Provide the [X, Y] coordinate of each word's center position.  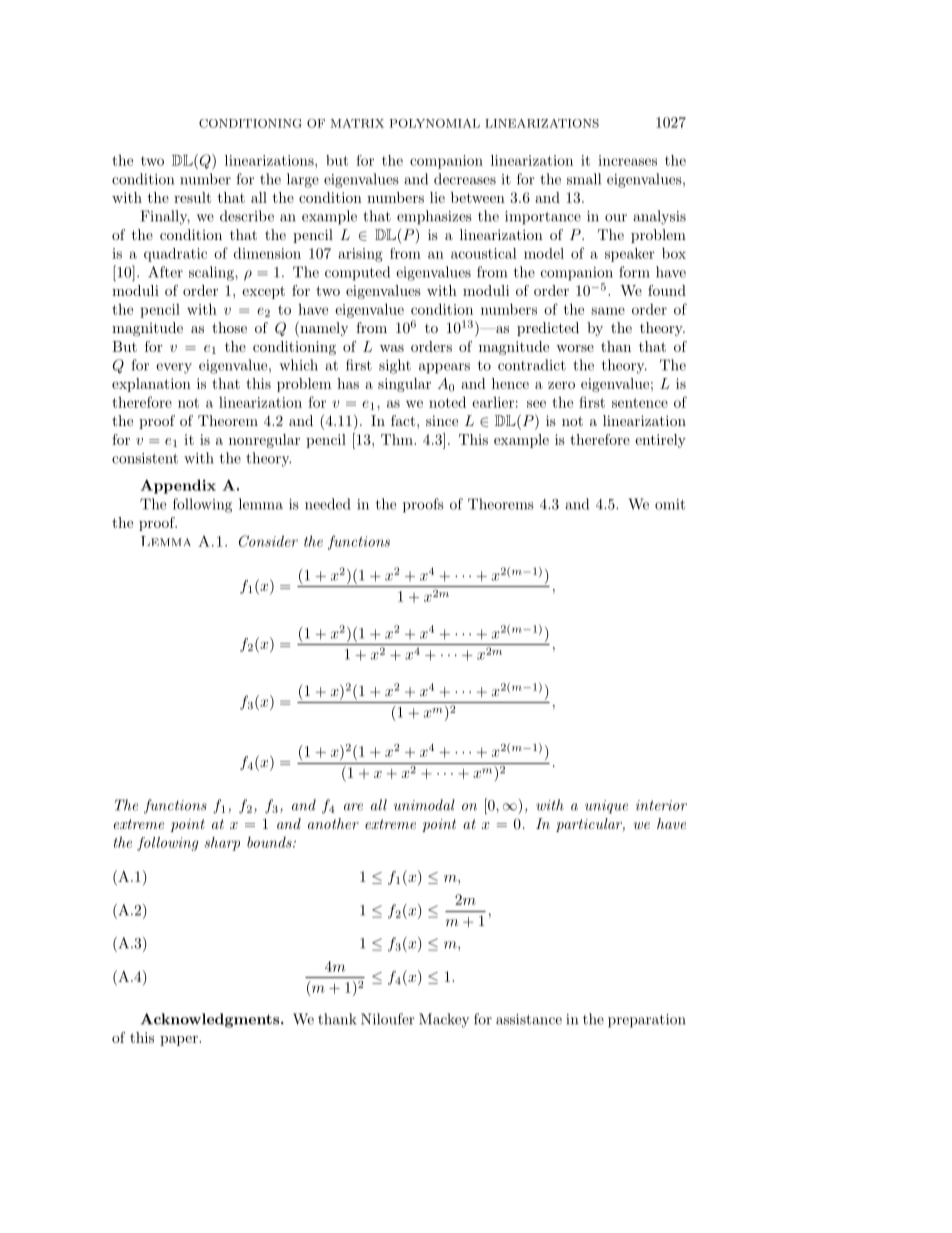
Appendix [178, 486]
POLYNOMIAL [435, 123]
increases [627, 160]
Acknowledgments [211, 1020]
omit [670, 504]
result [192, 197]
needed [327, 504]
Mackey [444, 1020]
